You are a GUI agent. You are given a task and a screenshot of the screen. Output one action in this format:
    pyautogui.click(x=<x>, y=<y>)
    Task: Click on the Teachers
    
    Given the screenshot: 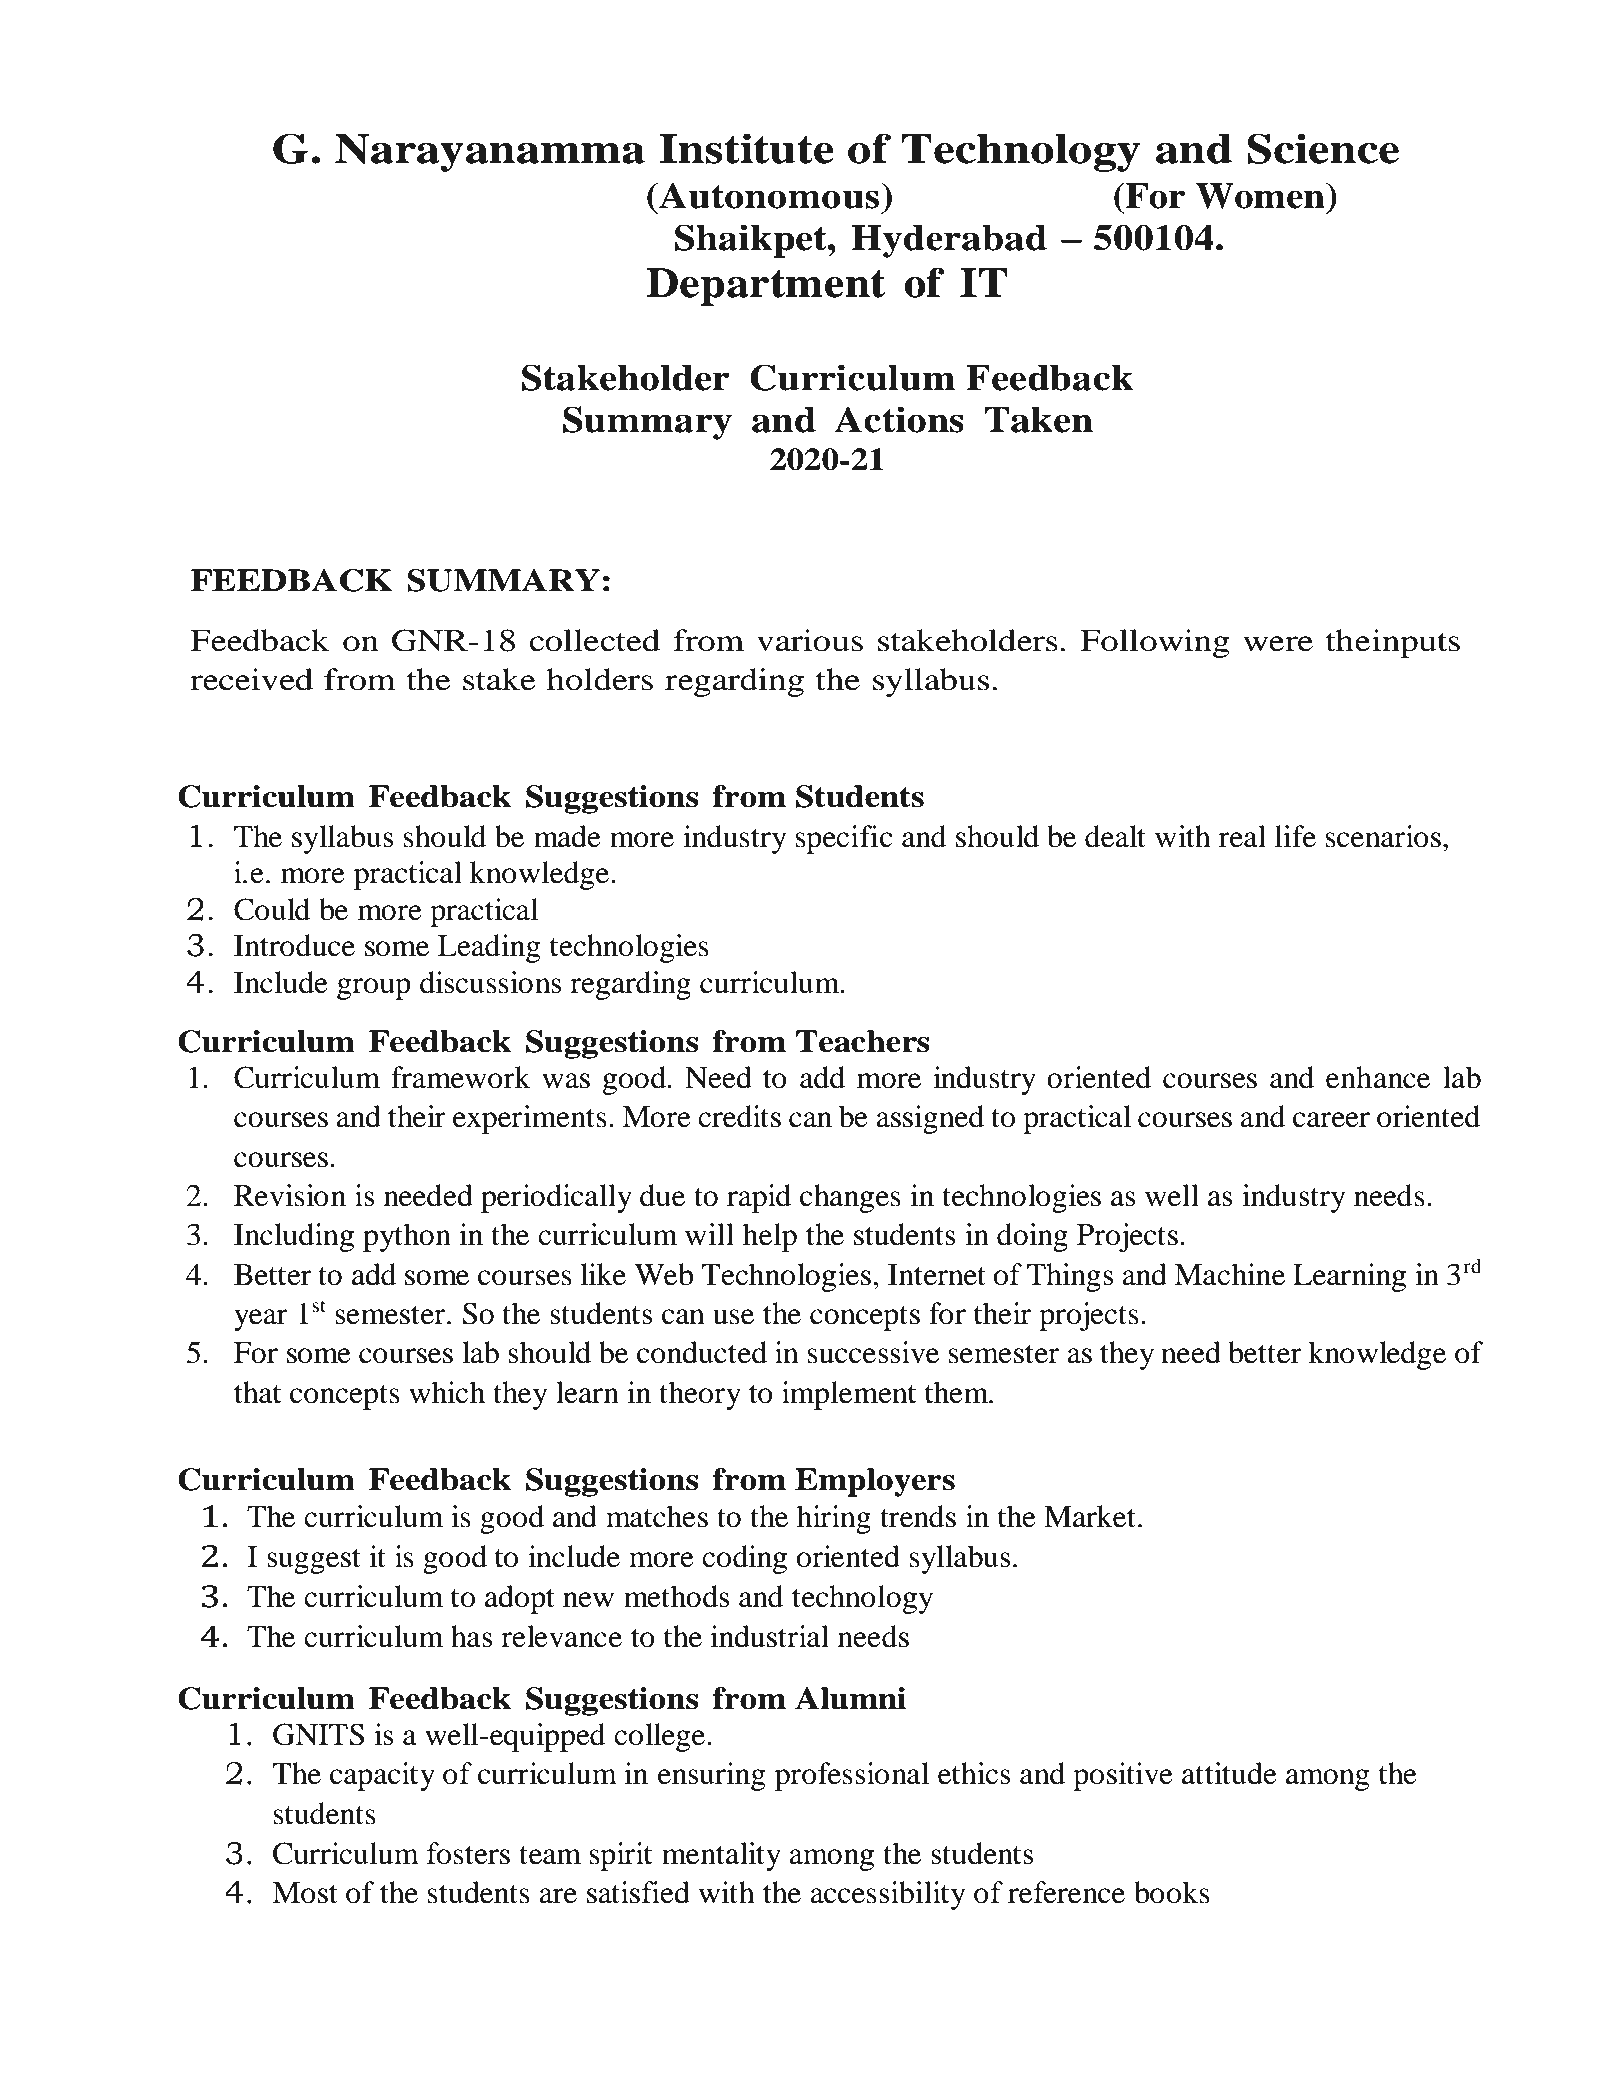 What is the action you would take?
    pyautogui.click(x=863, y=1041)
